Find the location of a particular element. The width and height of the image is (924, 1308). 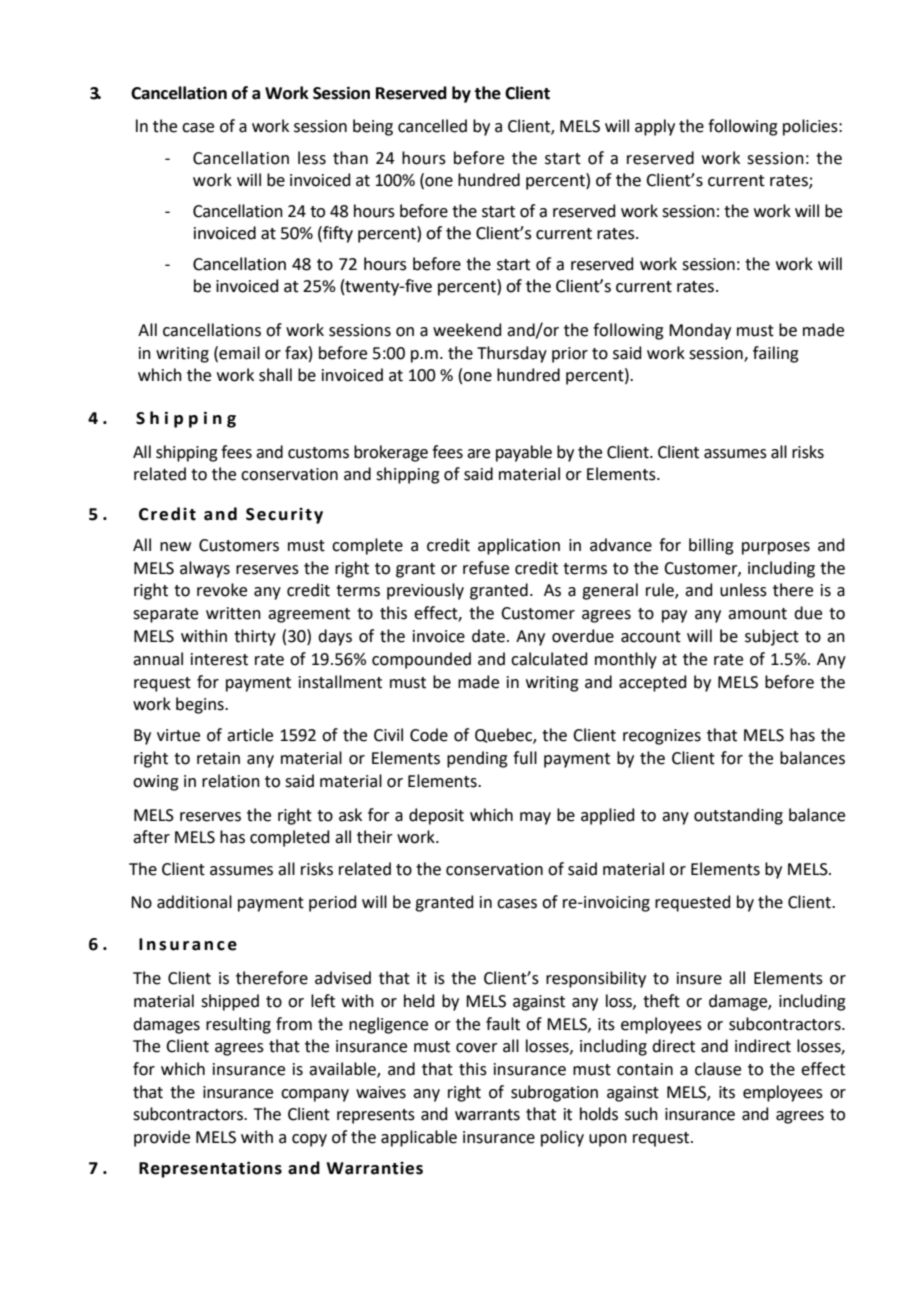

apply is located at coordinates (655, 127).
